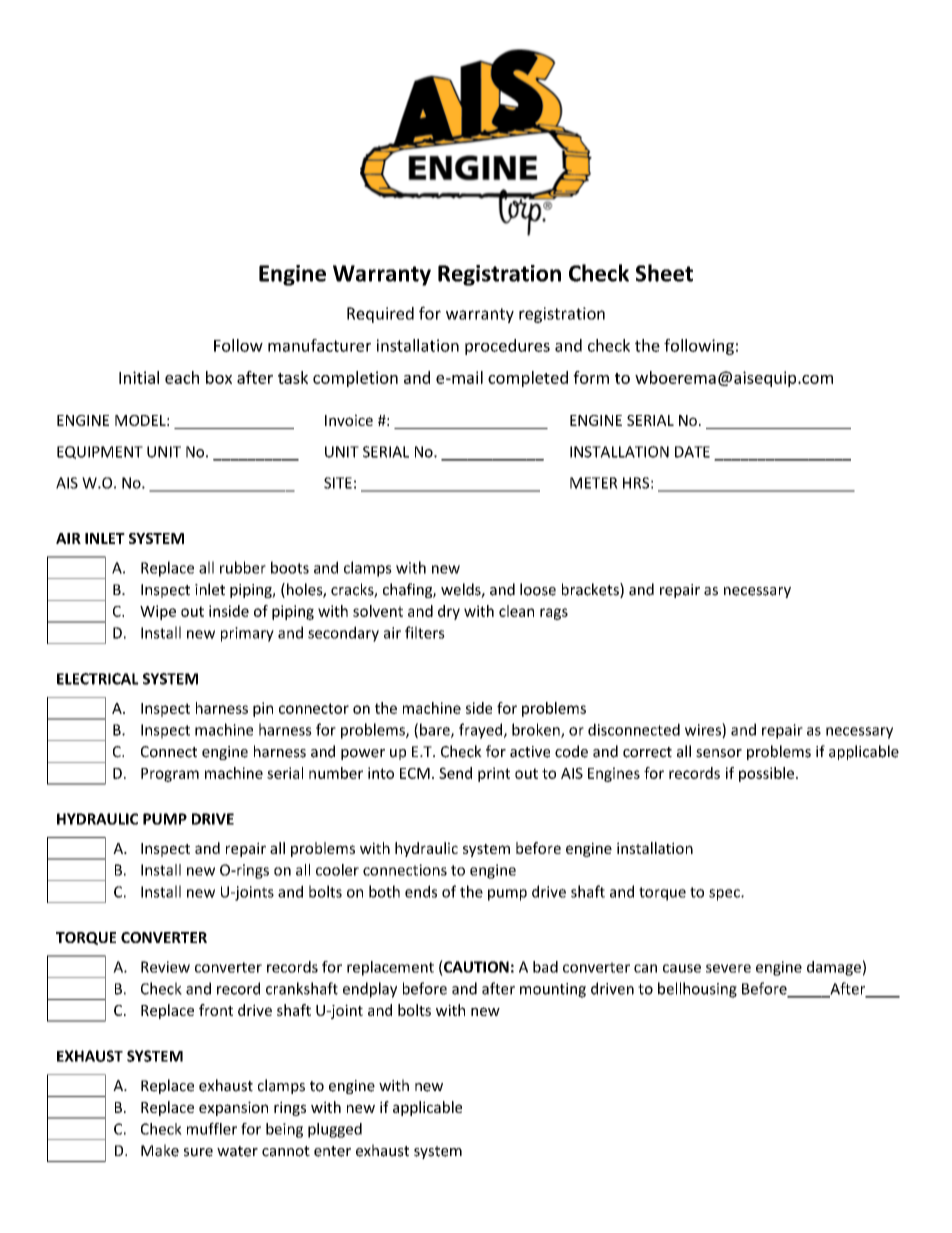 This image has width=952, height=1233. I want to click on plugged, so click(335, 1130).
